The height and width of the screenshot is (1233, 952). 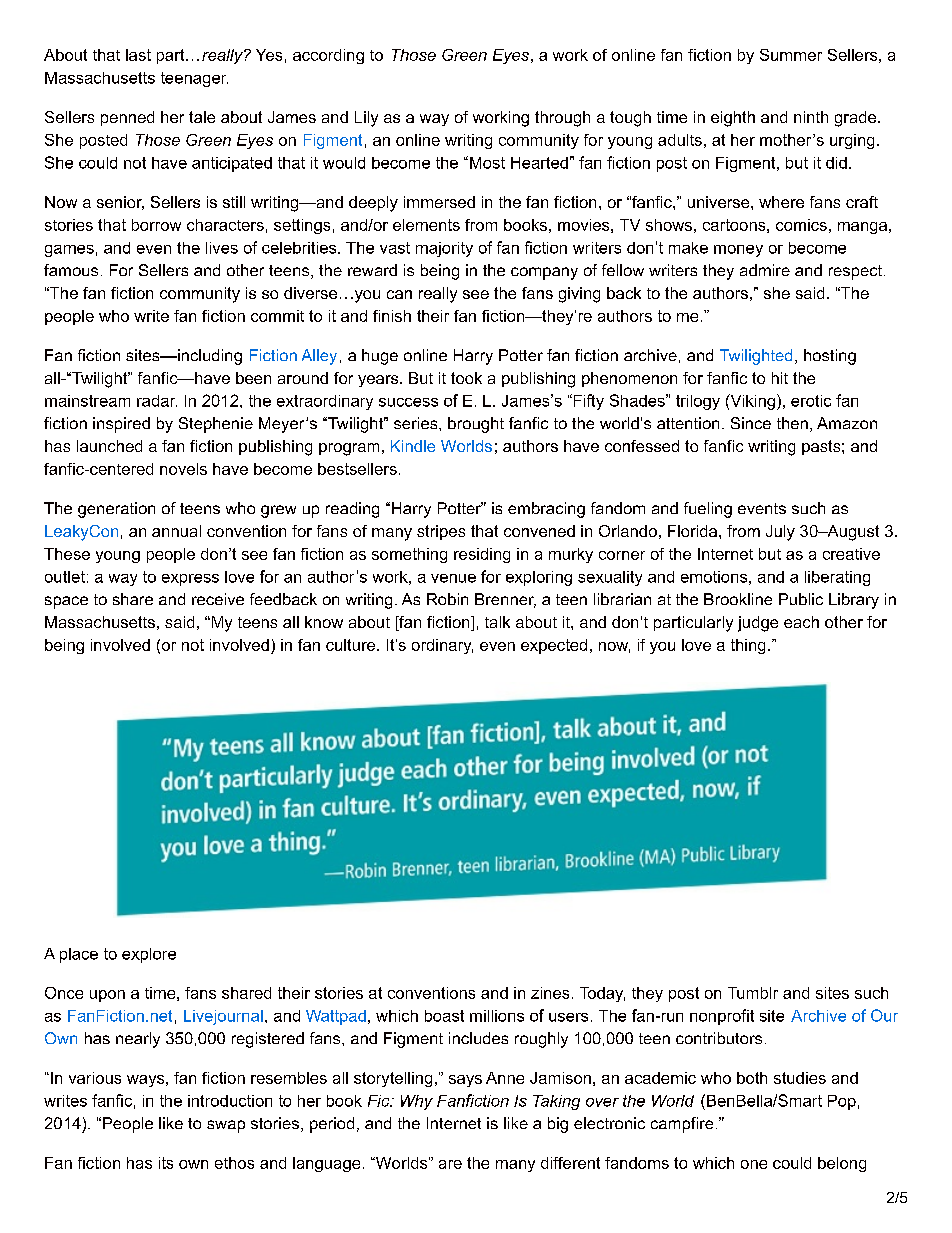 I want to click on its, so click(x=166, y=1163).
